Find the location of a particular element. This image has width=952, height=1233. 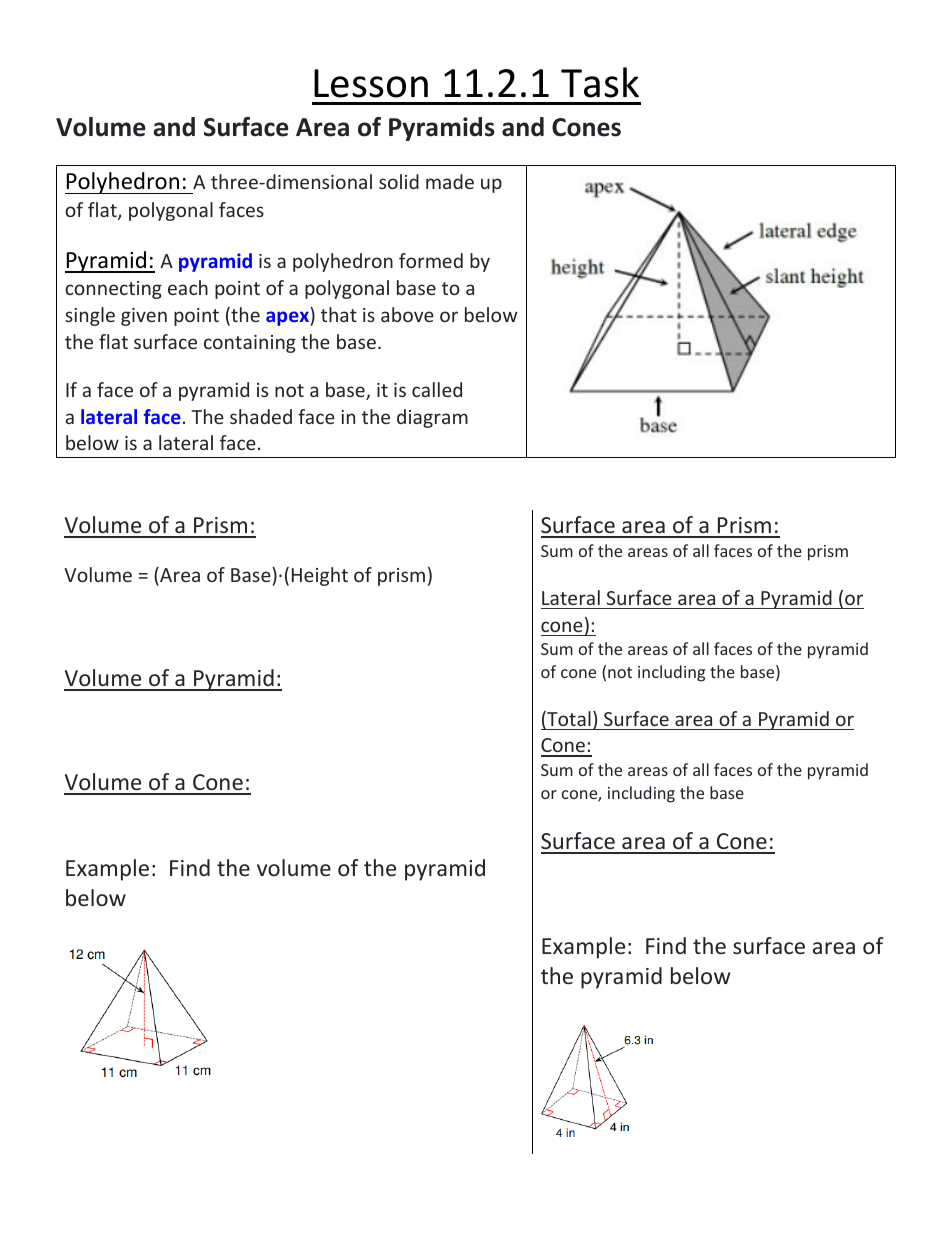

Task is located at coordinates (600, 82).
